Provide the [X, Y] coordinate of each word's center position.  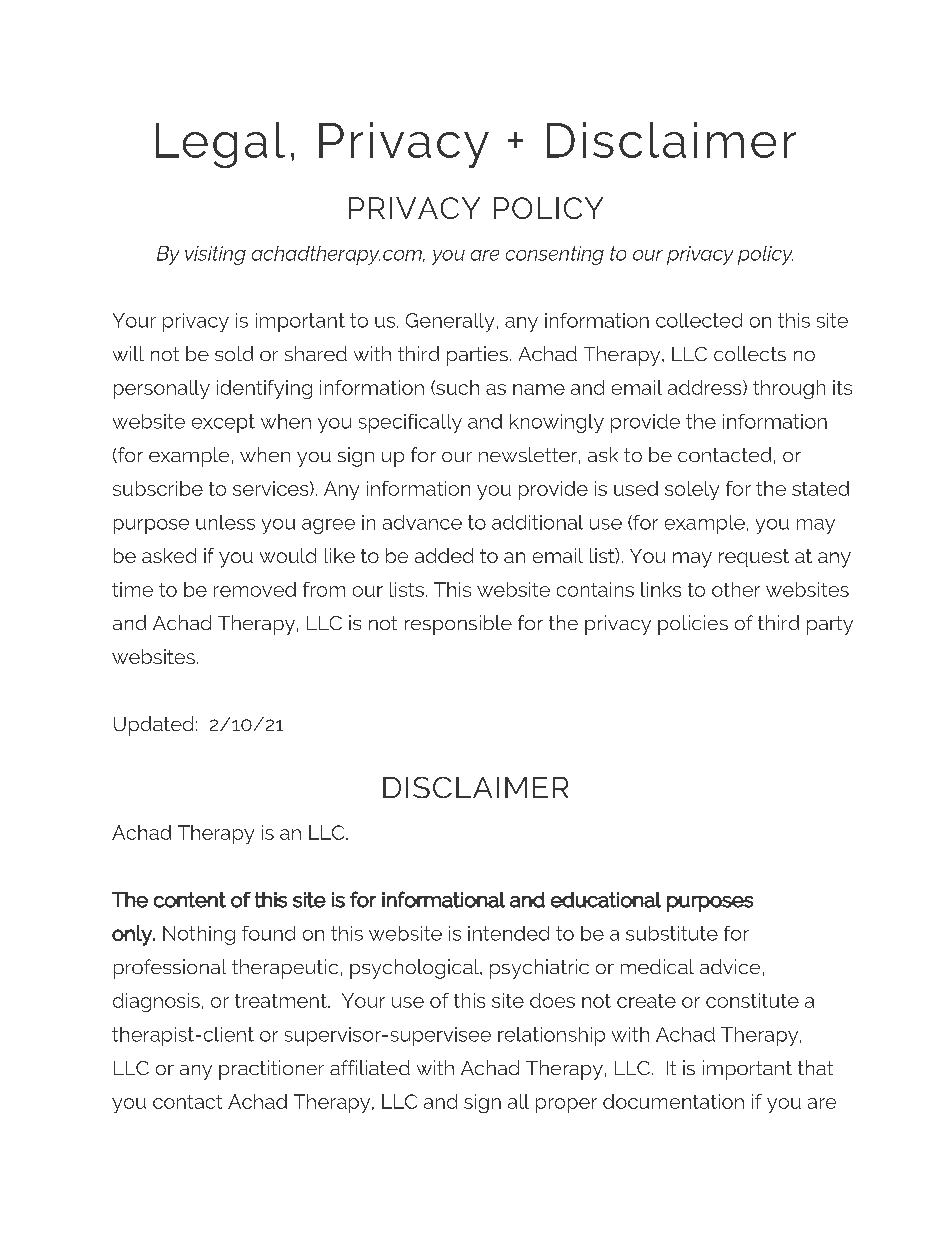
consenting [555, 255]
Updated [153, 726]
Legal [220, 145]
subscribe [158, 488]
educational [606, 900]
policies [693, 625]
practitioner [271, 1070]
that [815, 1067]
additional [537, 522]
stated [820, 488]
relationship [551, 1036]
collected [699, 320]
